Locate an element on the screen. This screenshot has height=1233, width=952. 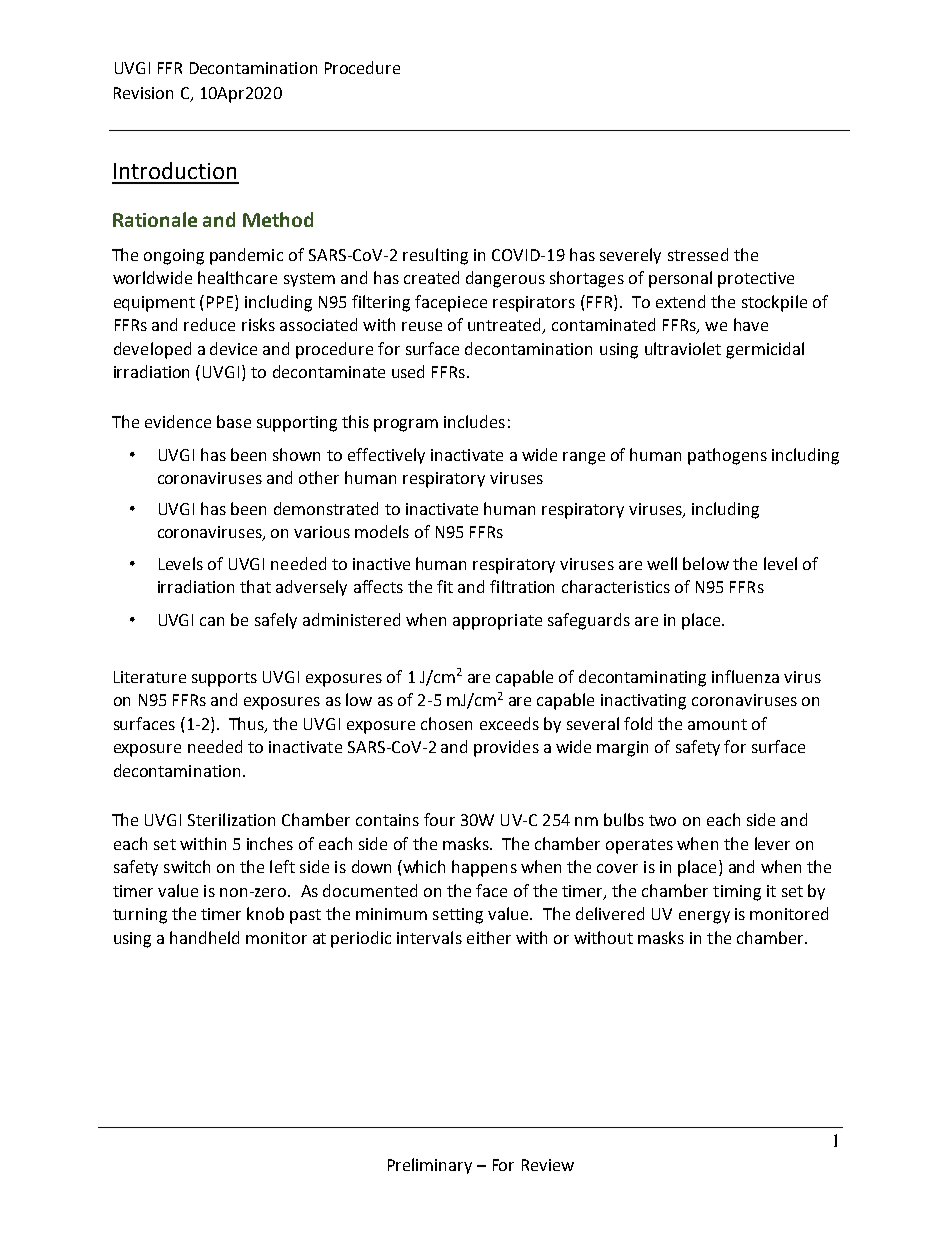
Preliminary is located at coordinates (430, 1166).
